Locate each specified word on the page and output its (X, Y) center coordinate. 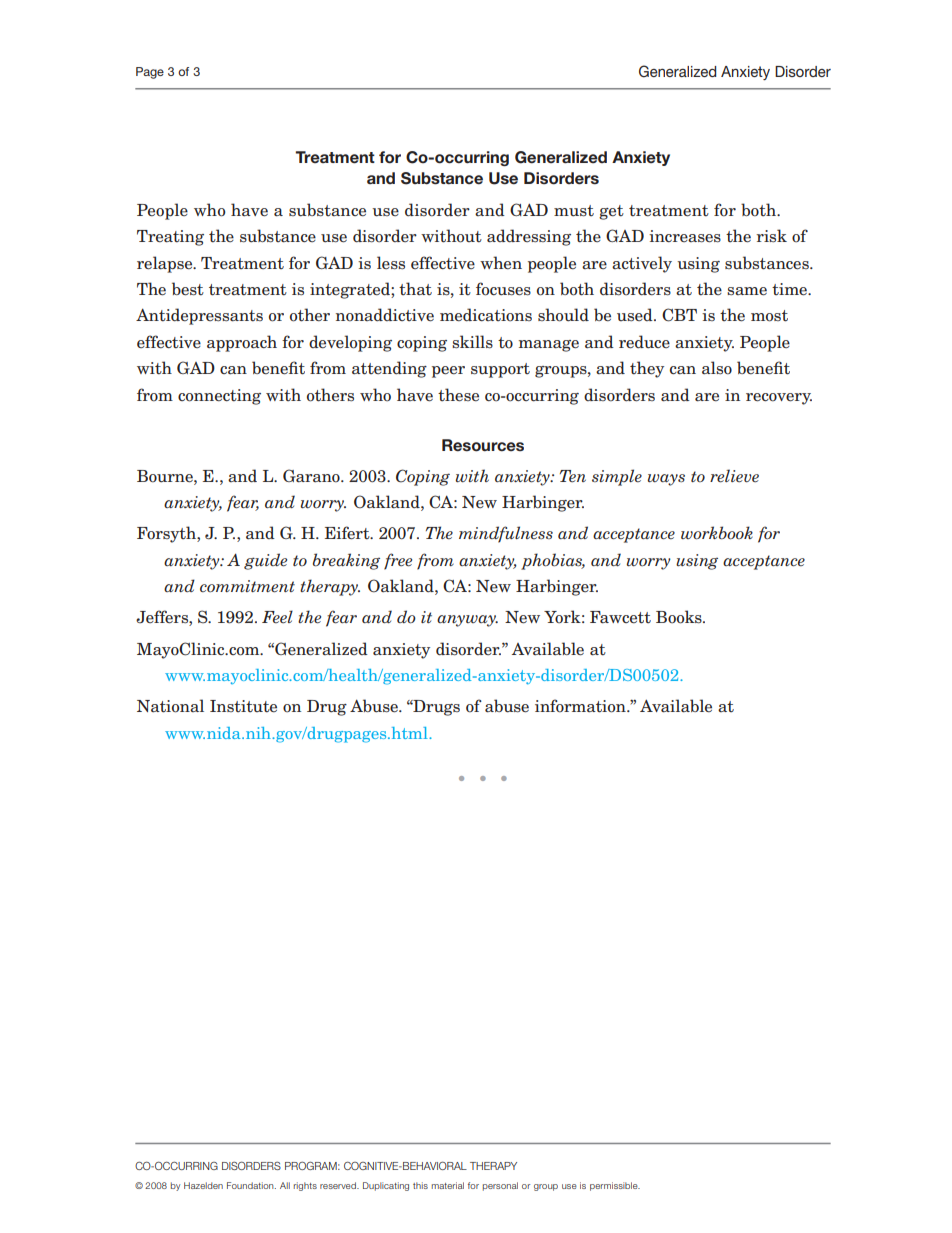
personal (500, 1186)
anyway (467, 621)
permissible (615, 1186)
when (501, 263)
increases (685, 236)
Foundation (251, 1185)
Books (680, 617)
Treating (170, 238)
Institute (243, 706)
